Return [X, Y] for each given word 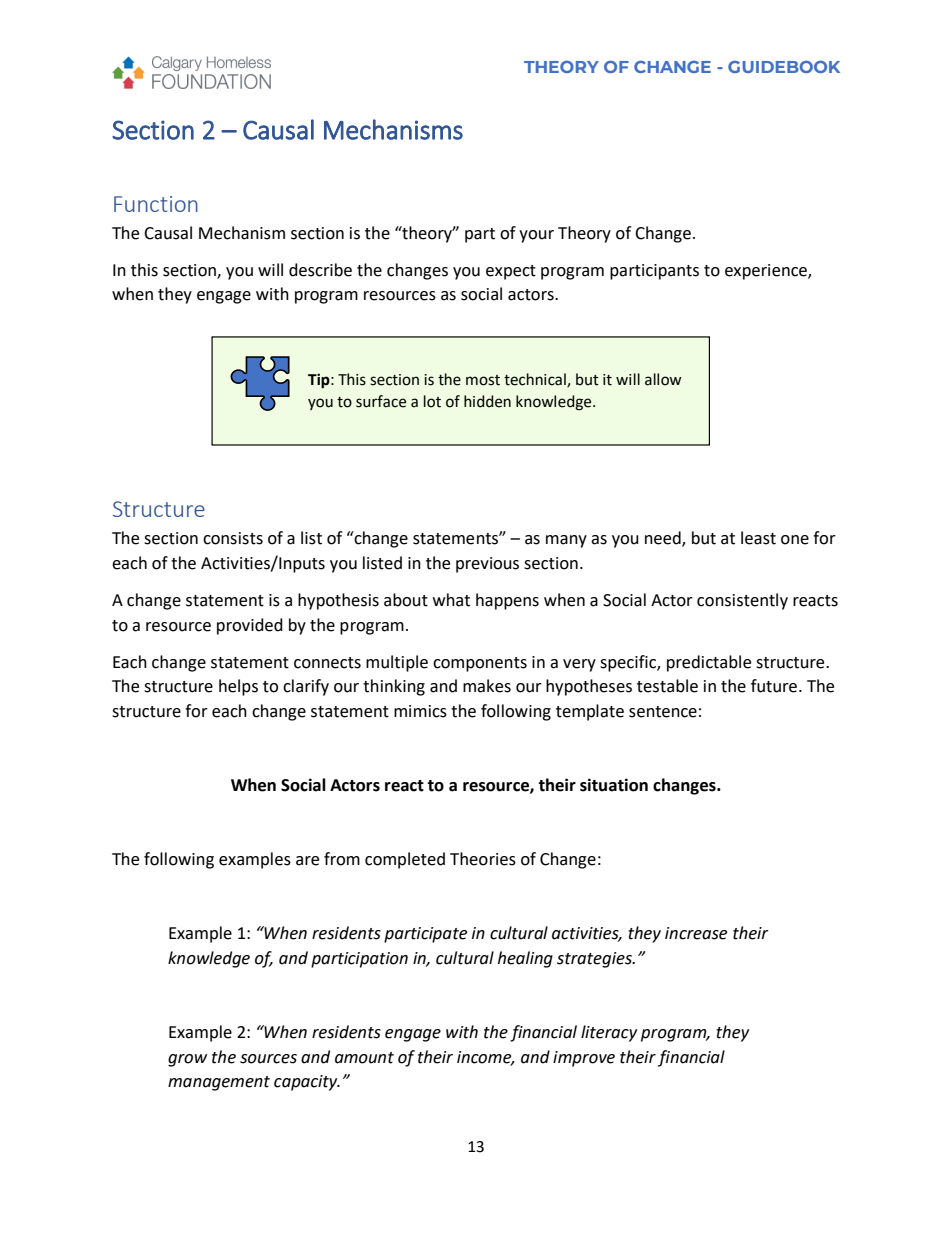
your [536, 236]
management [219, 1083]
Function [156, 204]
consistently [742, 601]
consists [233, 538]
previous [487, 565]
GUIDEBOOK [784, 67]
